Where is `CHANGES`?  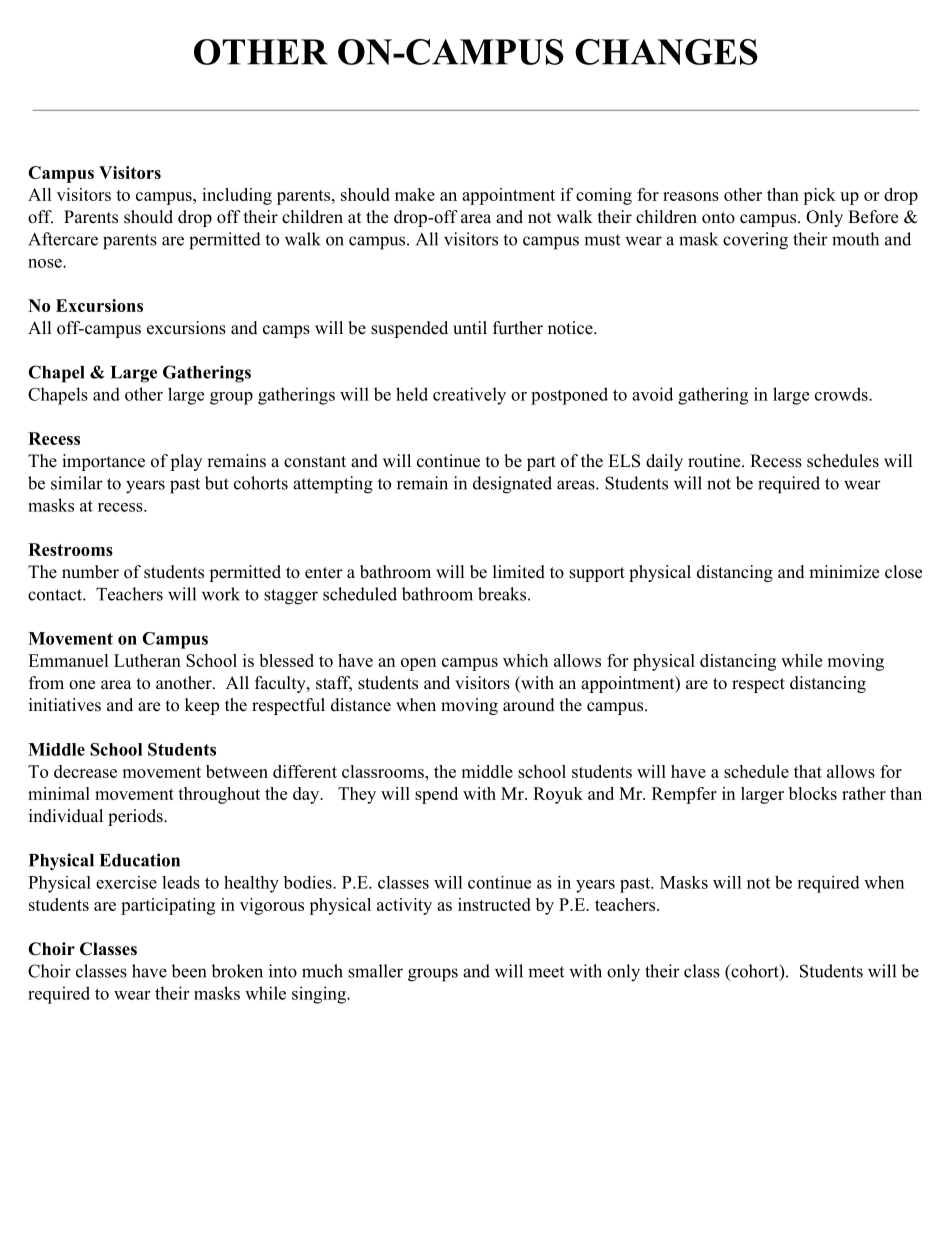 CHANGES is located at coordinates (666, 52).
